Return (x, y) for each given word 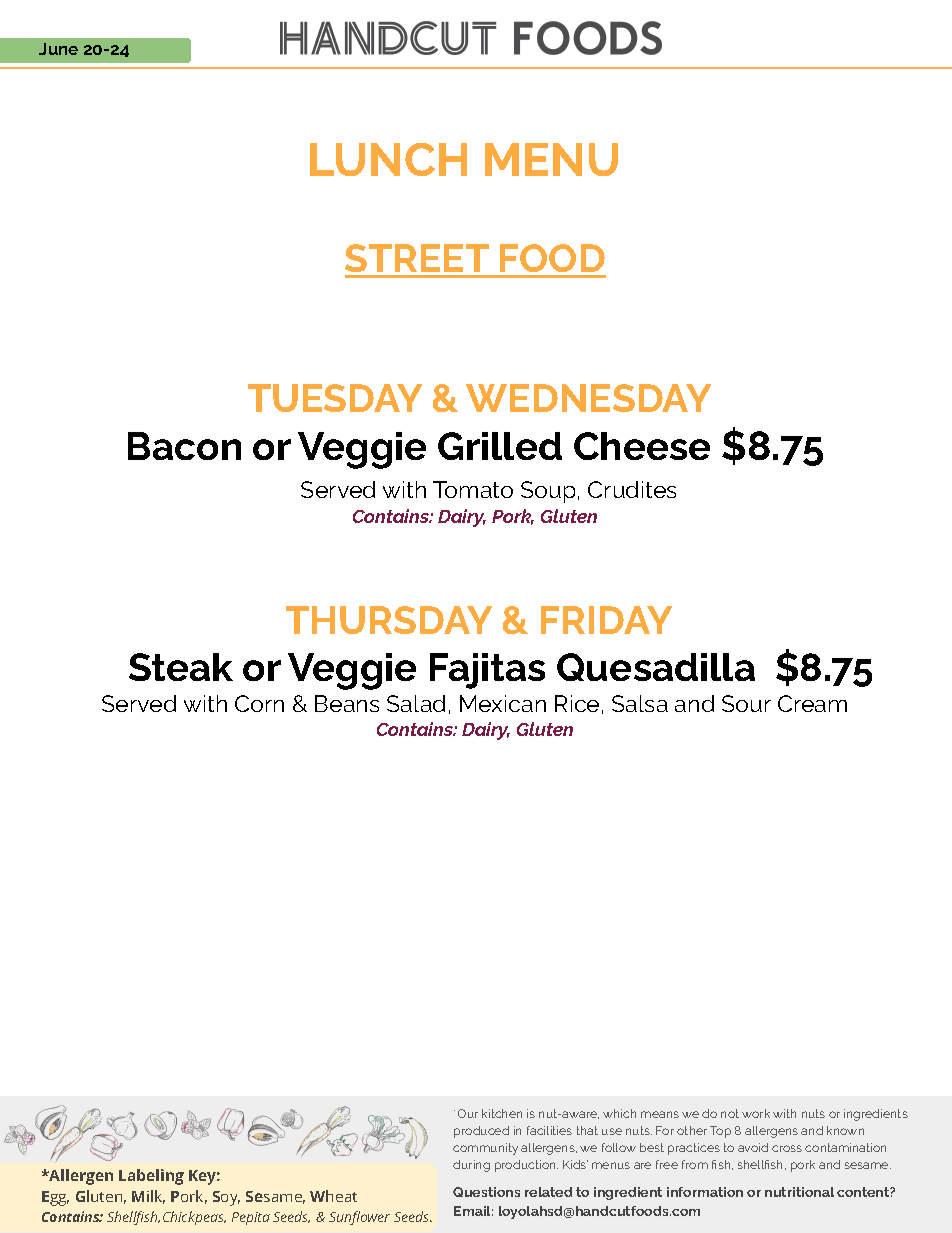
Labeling (151, 1177)
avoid (753, 1147)
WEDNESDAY (588, 398)
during (471, 1166)
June (58, 49)
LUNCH (388, 159)
